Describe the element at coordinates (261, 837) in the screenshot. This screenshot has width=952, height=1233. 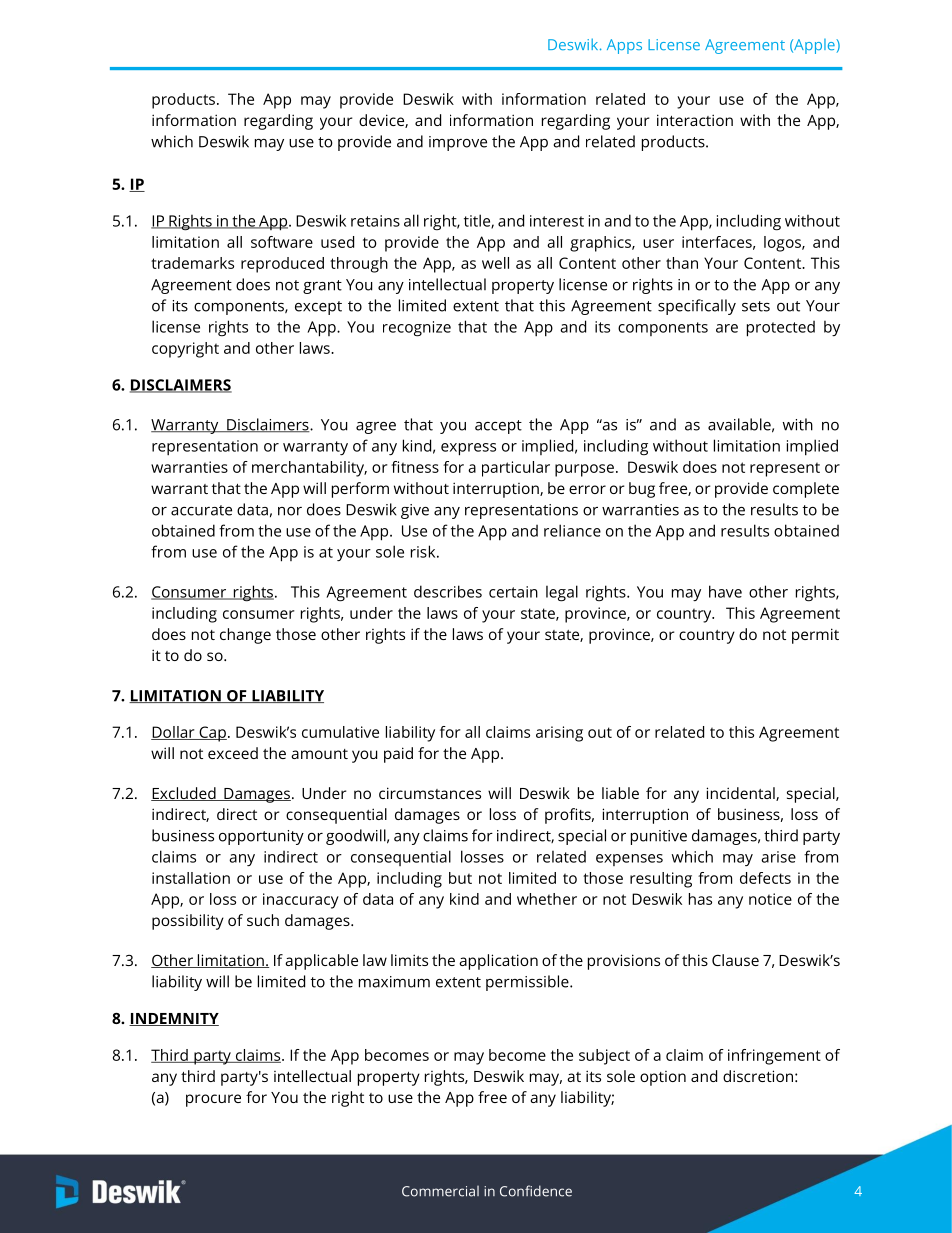
I see `opportunity` at that location.
